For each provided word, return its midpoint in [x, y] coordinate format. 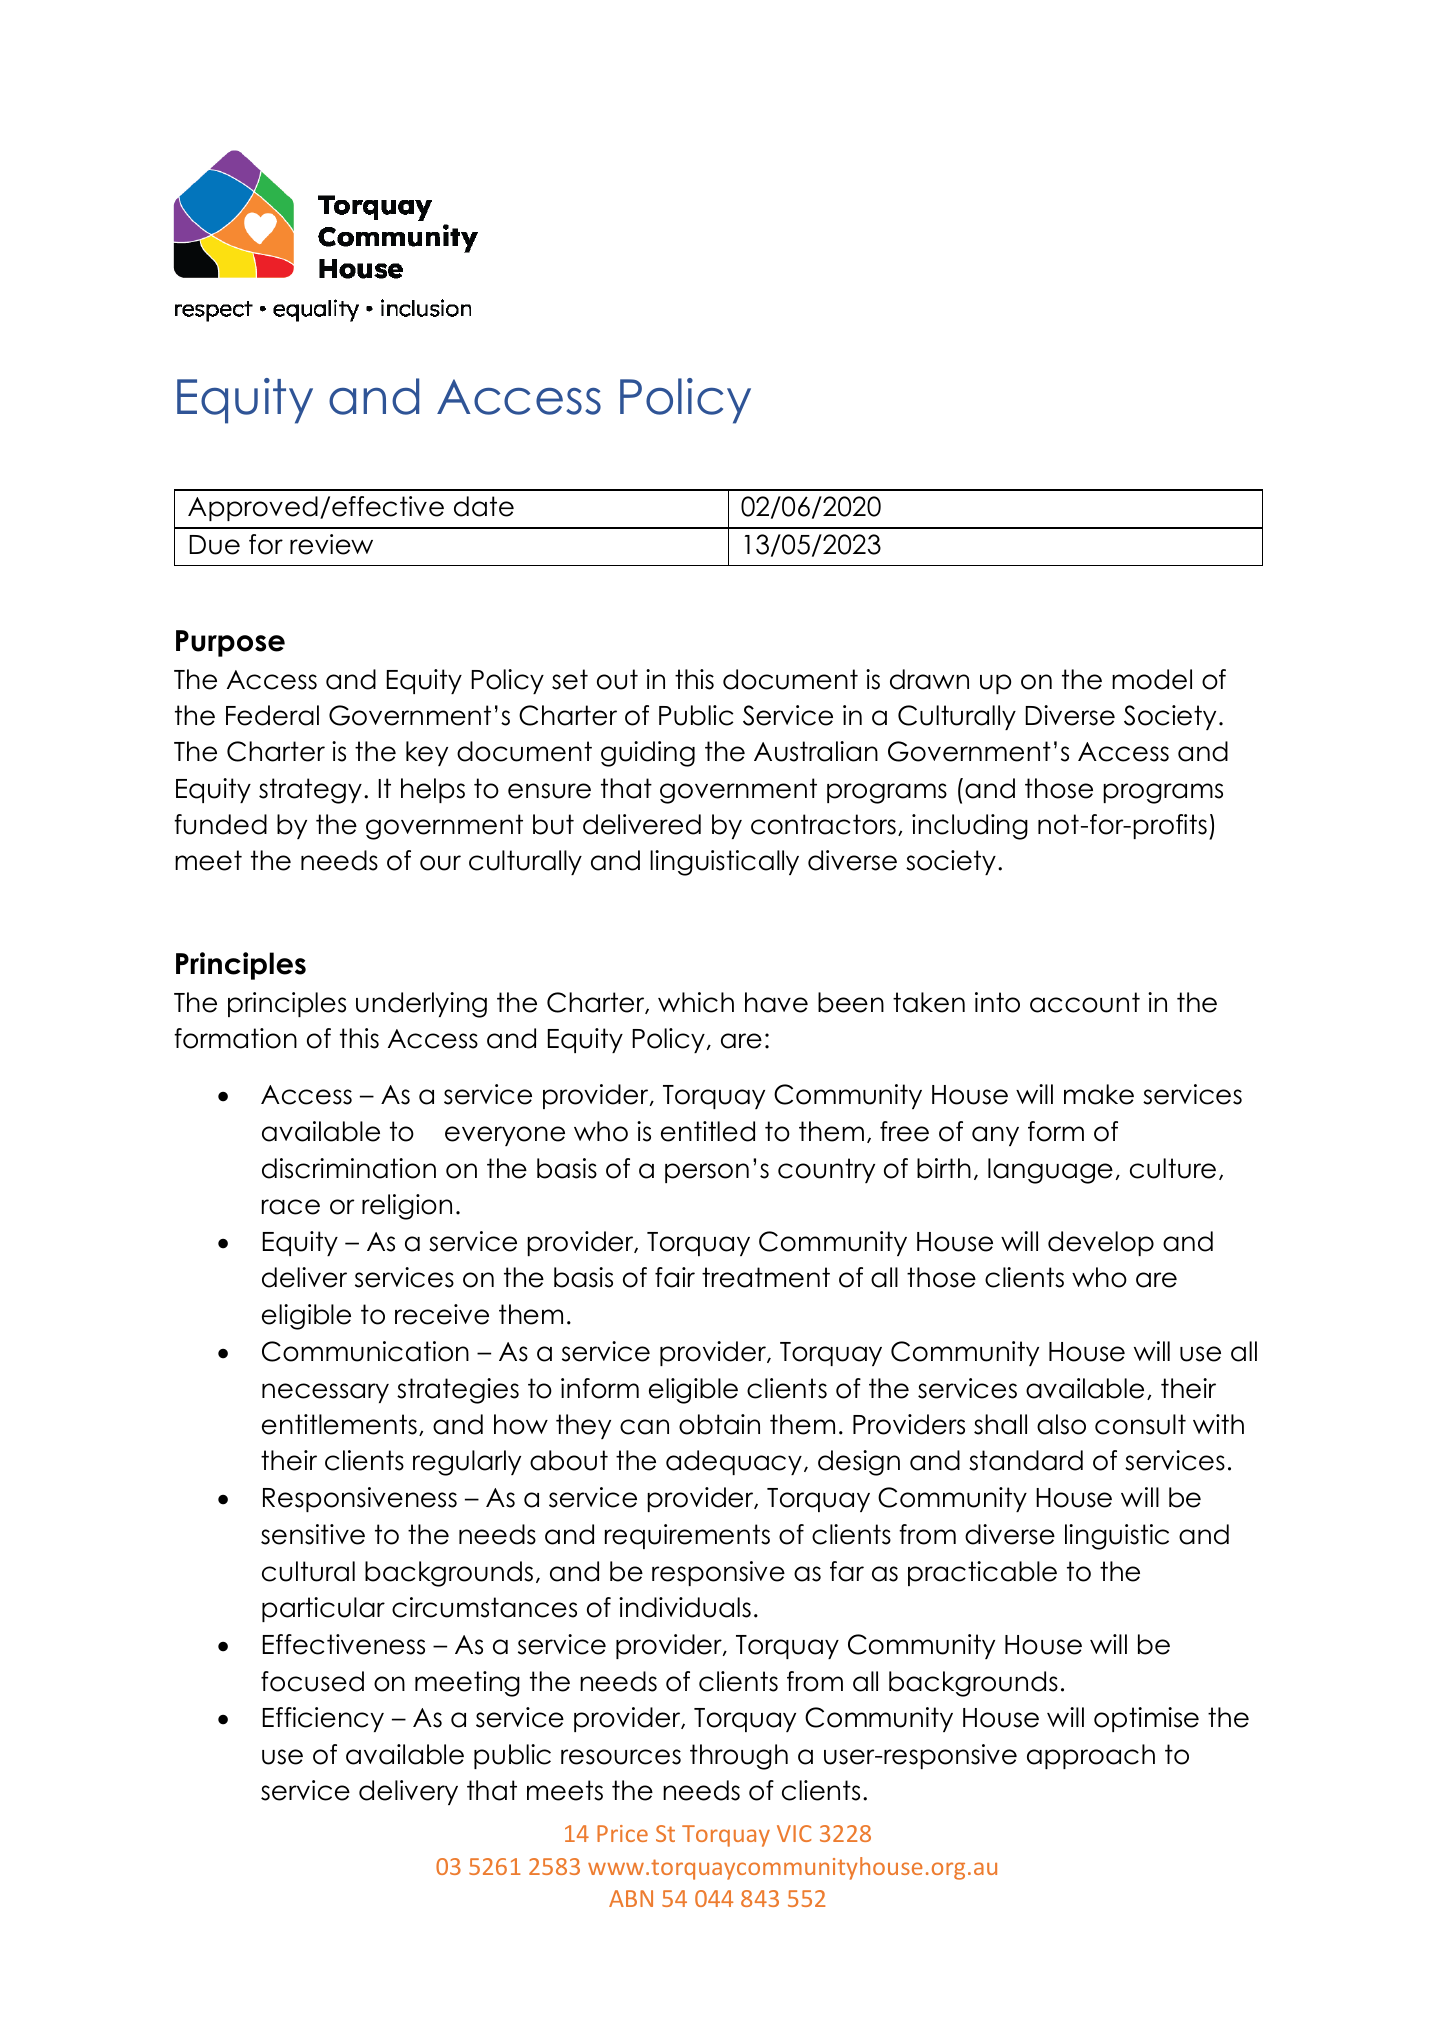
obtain [719, 1424]
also [1061, 1424]
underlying [421, 1005]
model [1152, 679]
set [570, 679]
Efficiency [323, 1719]
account [1085, 1002]
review [331, 544]
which [696, 1002]
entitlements [339, 1424]
